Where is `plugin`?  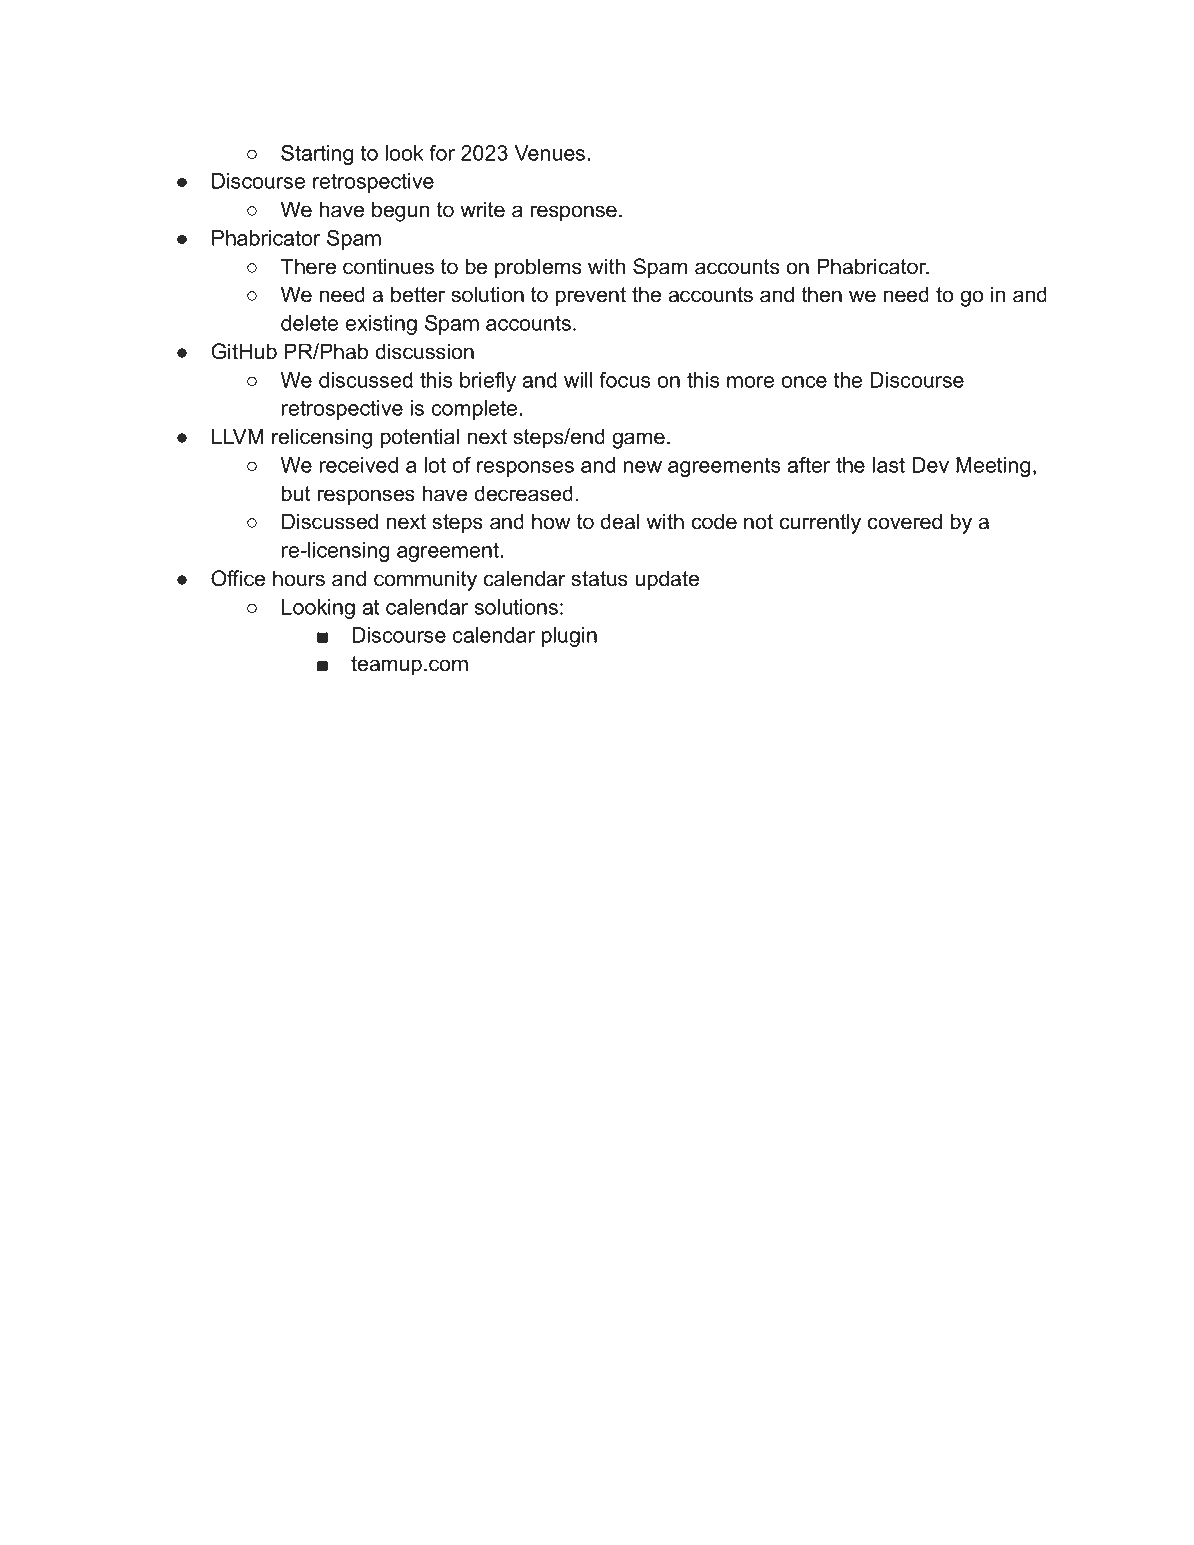
plugin is located at coordinates (569, 637).
